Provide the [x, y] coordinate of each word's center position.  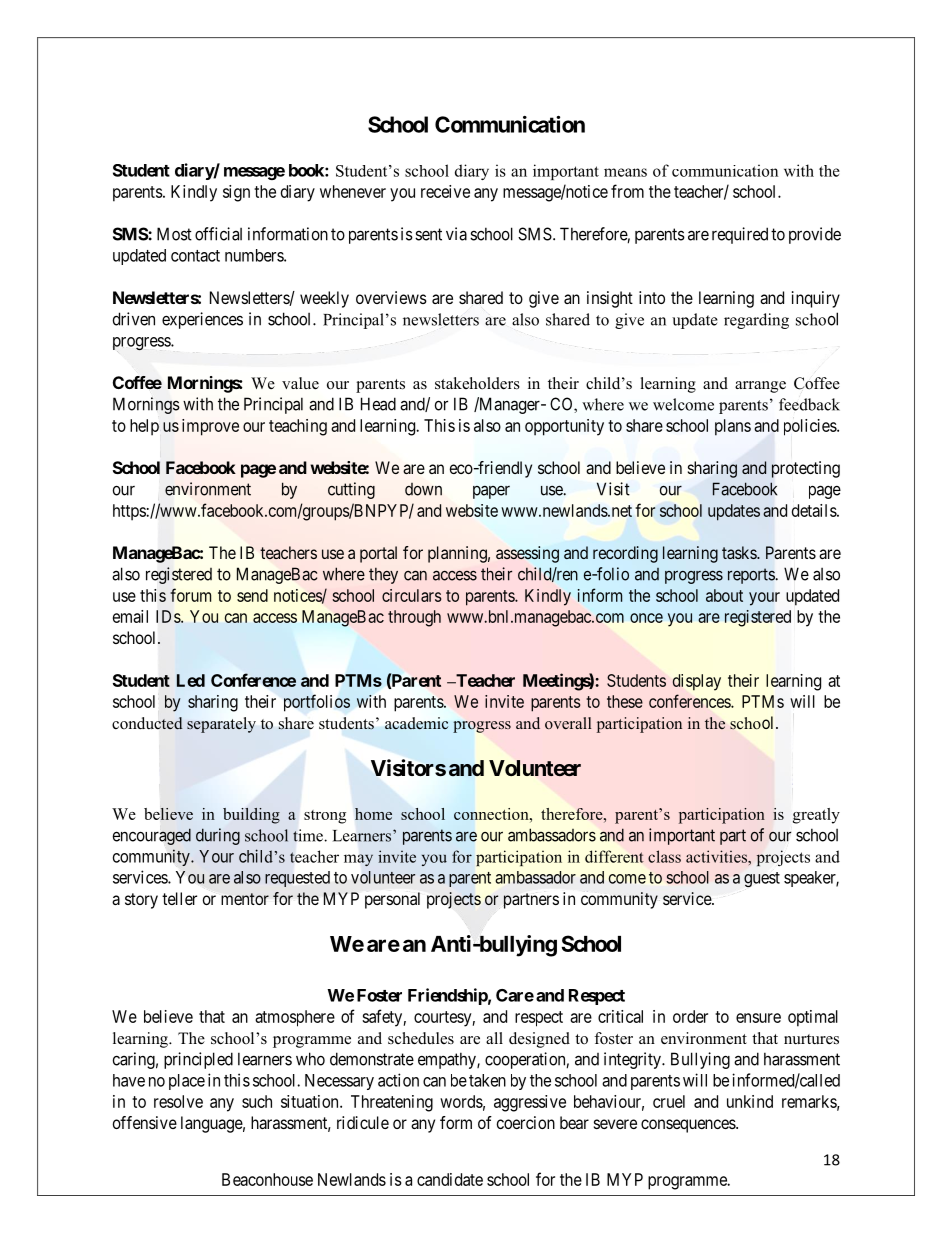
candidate [450, 1179]
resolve [178, 1101]
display [696, 682]
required [740, 235]
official [218, 234]
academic [416, 723]
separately [221, 725]
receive [445, 191]
